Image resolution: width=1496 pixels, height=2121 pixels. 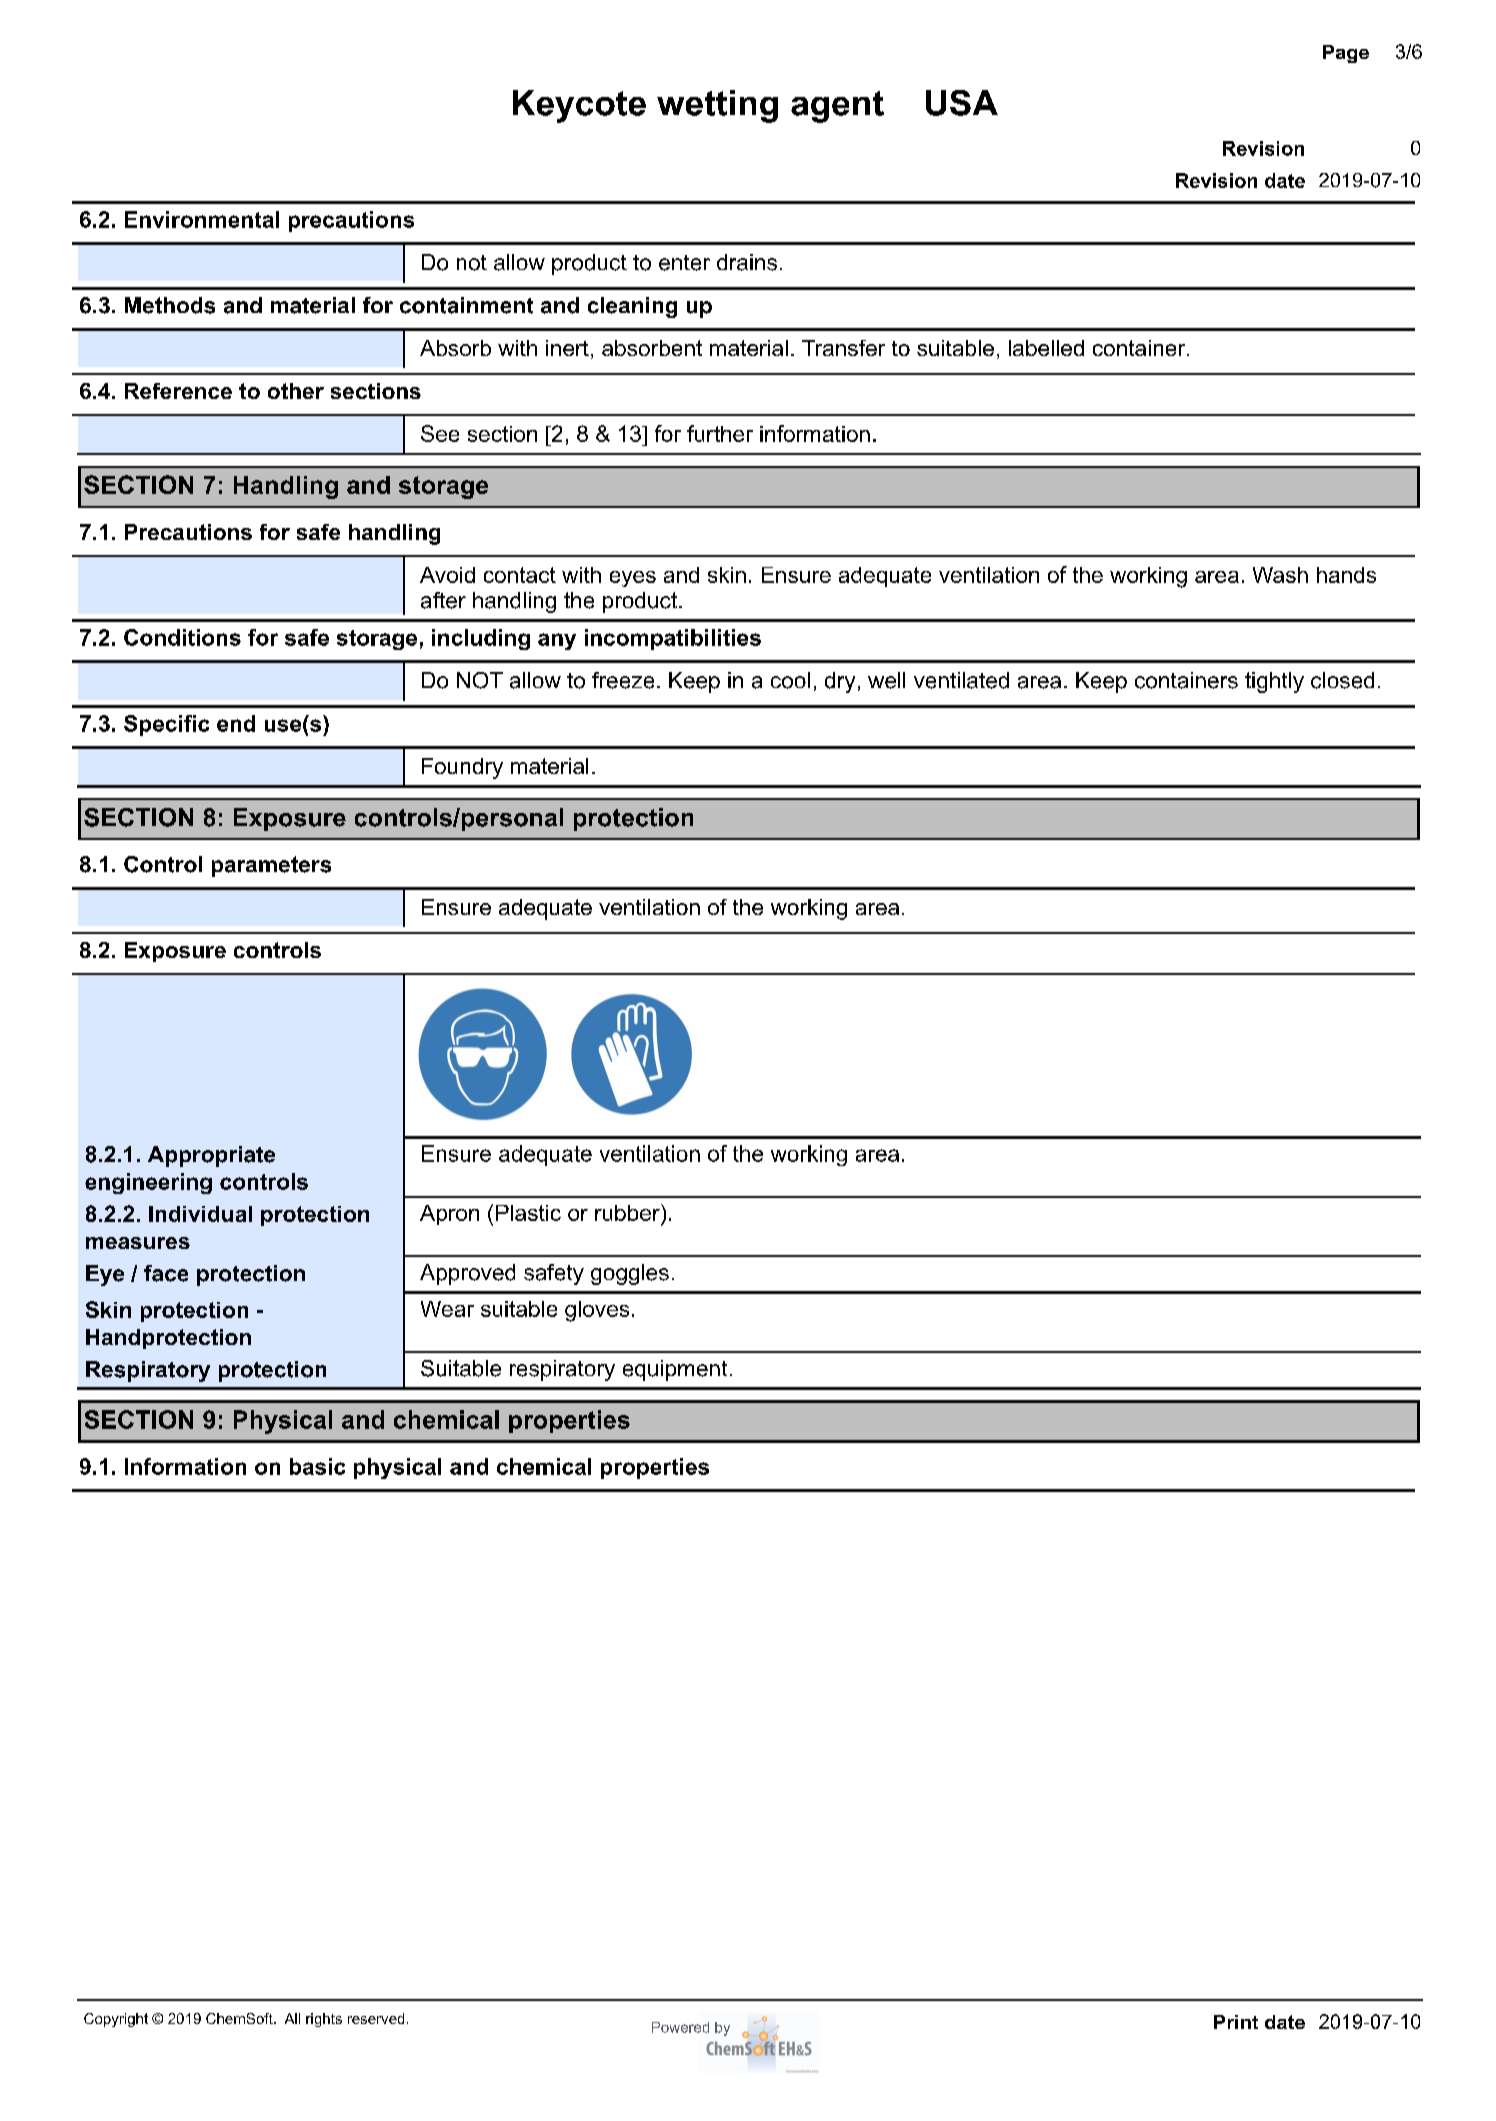 I want to click on wetting, so click(x=717, y=106).
